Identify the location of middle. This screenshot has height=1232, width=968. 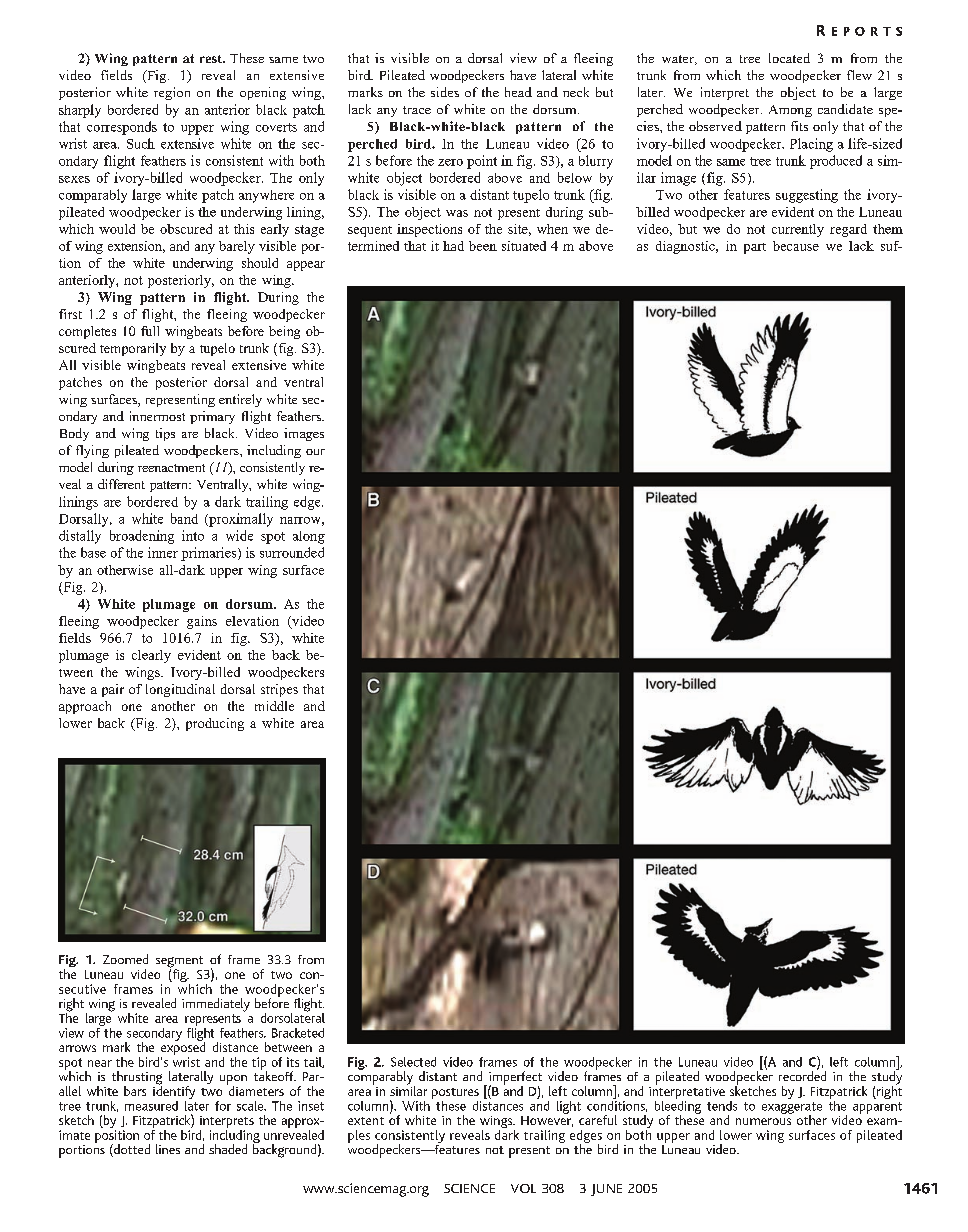
(274, 706).
